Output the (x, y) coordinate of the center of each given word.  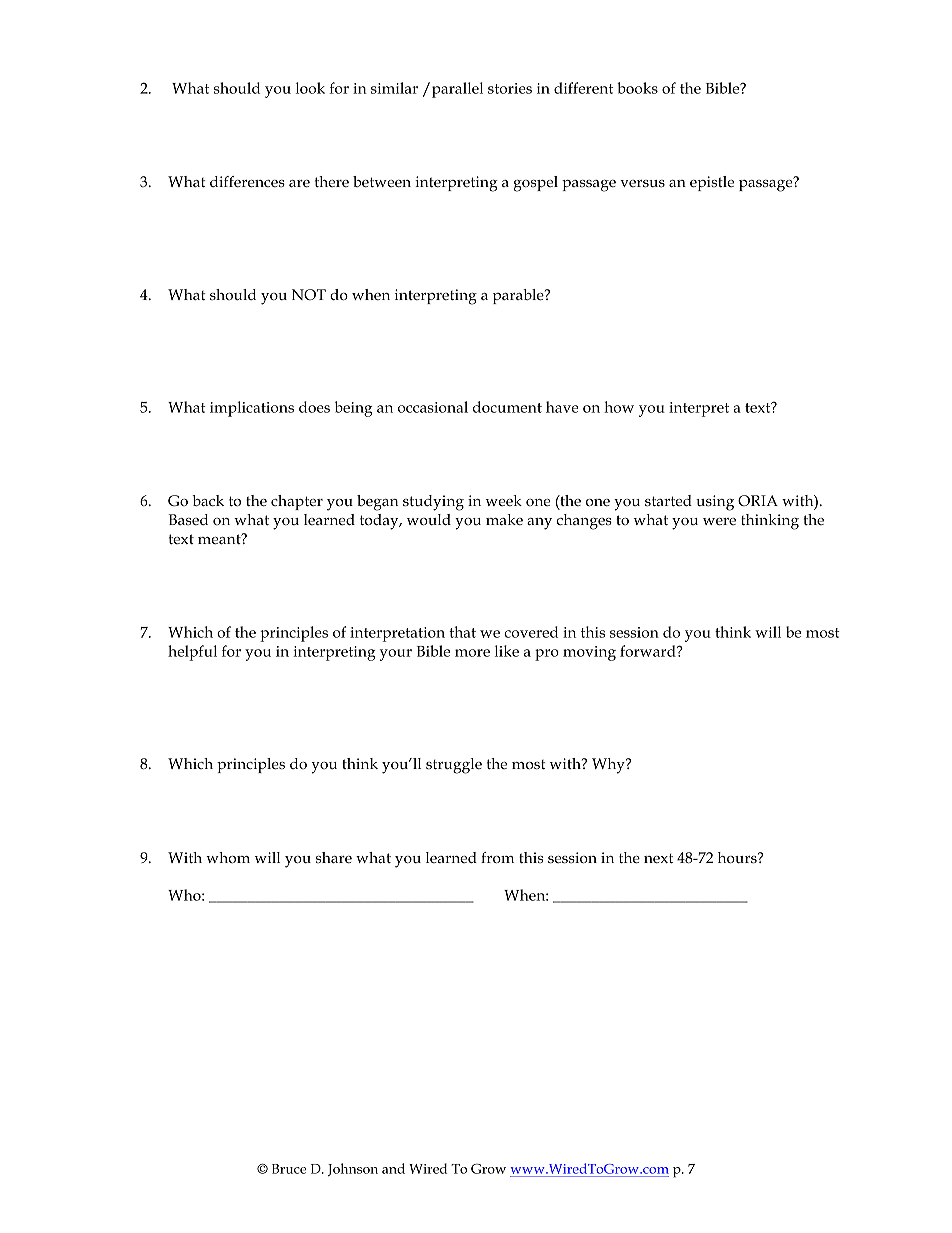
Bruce (289, 1169)
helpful (192, 653)
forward (649, 651)
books (637, 88)
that (462, 632)
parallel (457, 90)
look (310, 88)
